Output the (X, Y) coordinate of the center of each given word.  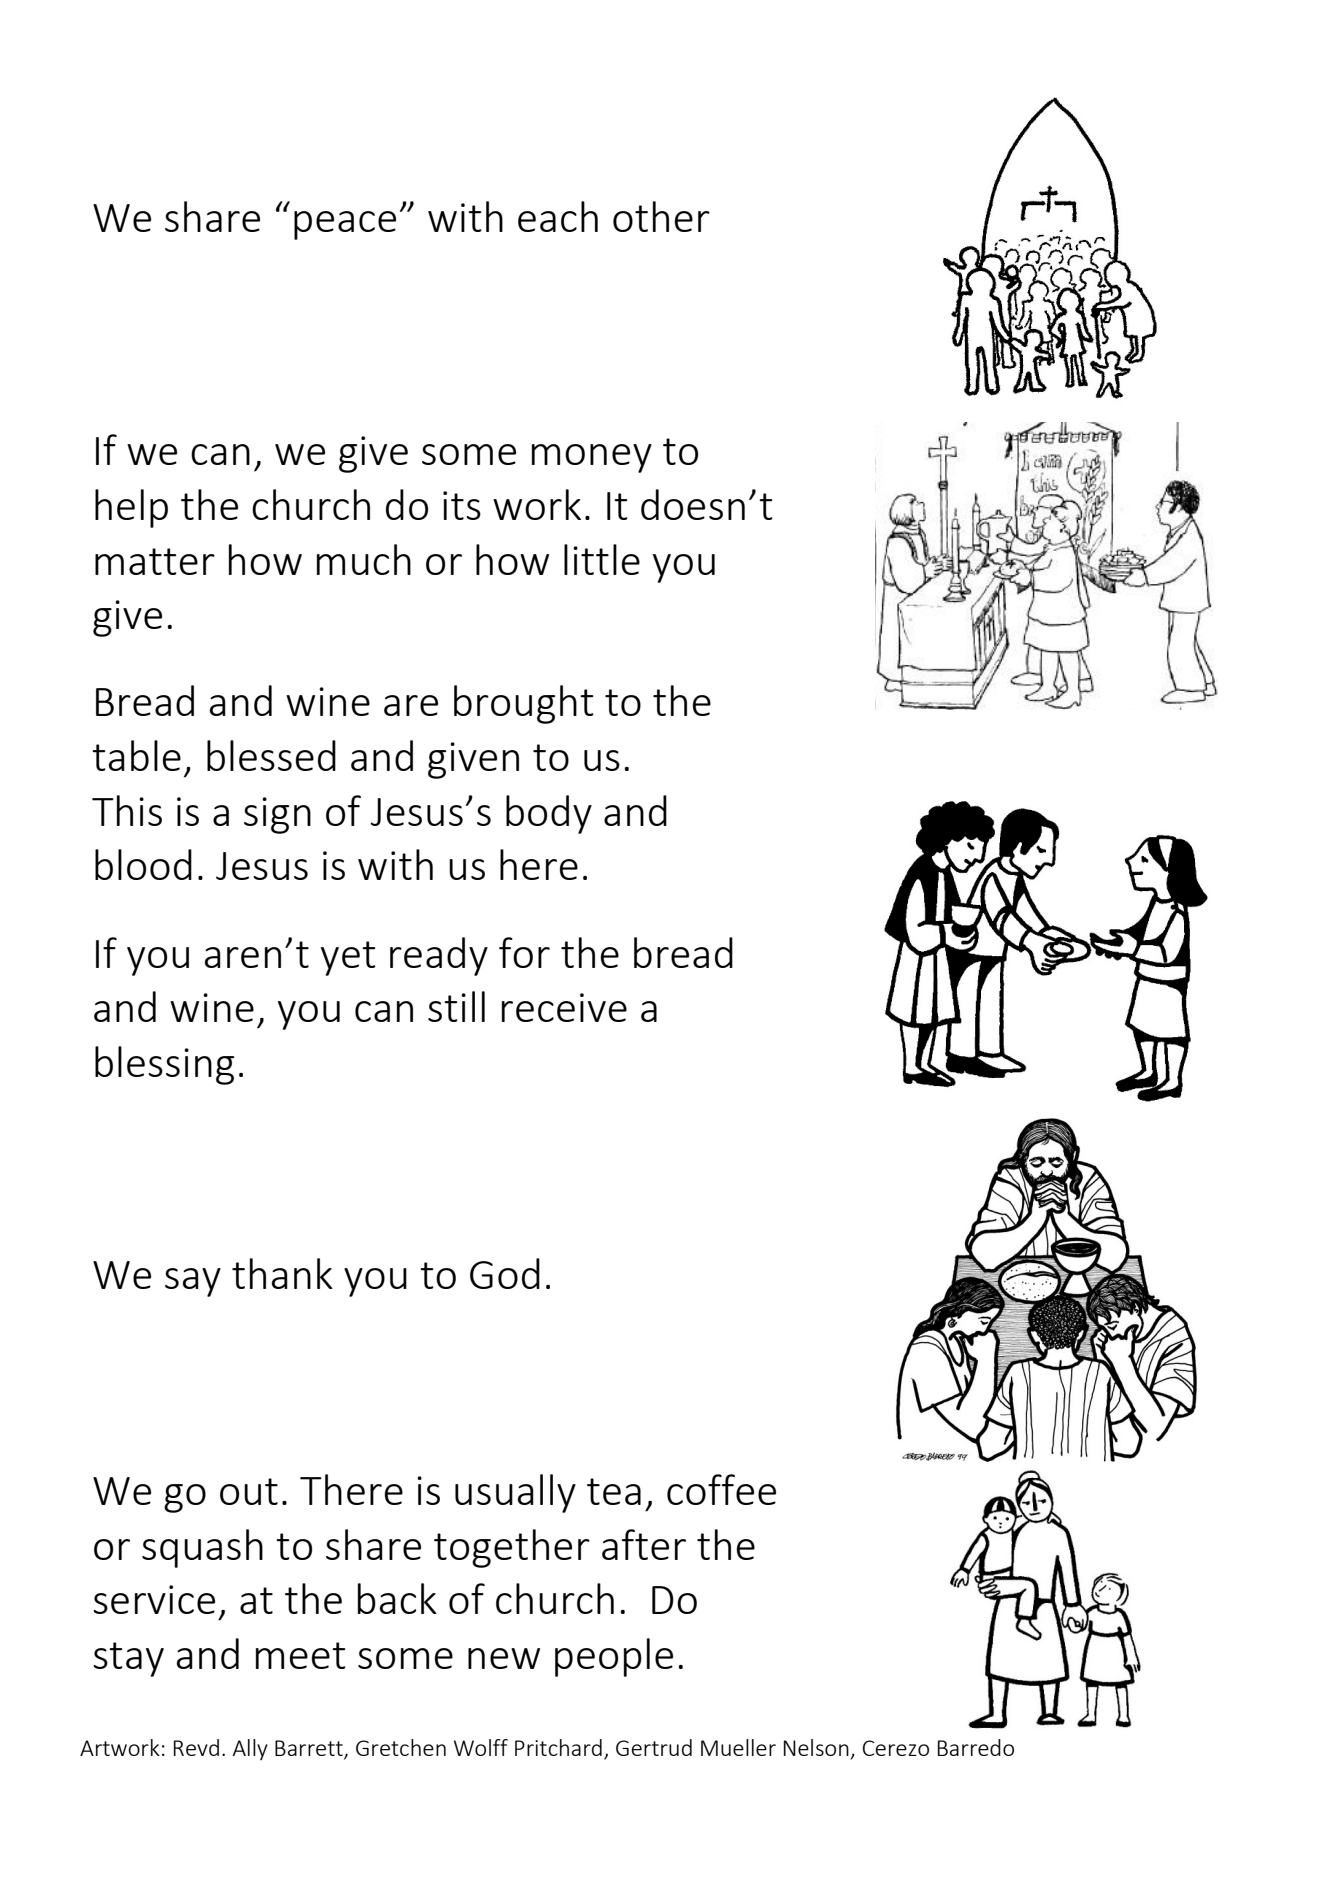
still (456, 1006)
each (558, 216)
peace (345, 225)
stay (128, 1659)
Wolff (481, 1747)
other (661, 216)
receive (564, 1007)
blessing (164, 1065)
